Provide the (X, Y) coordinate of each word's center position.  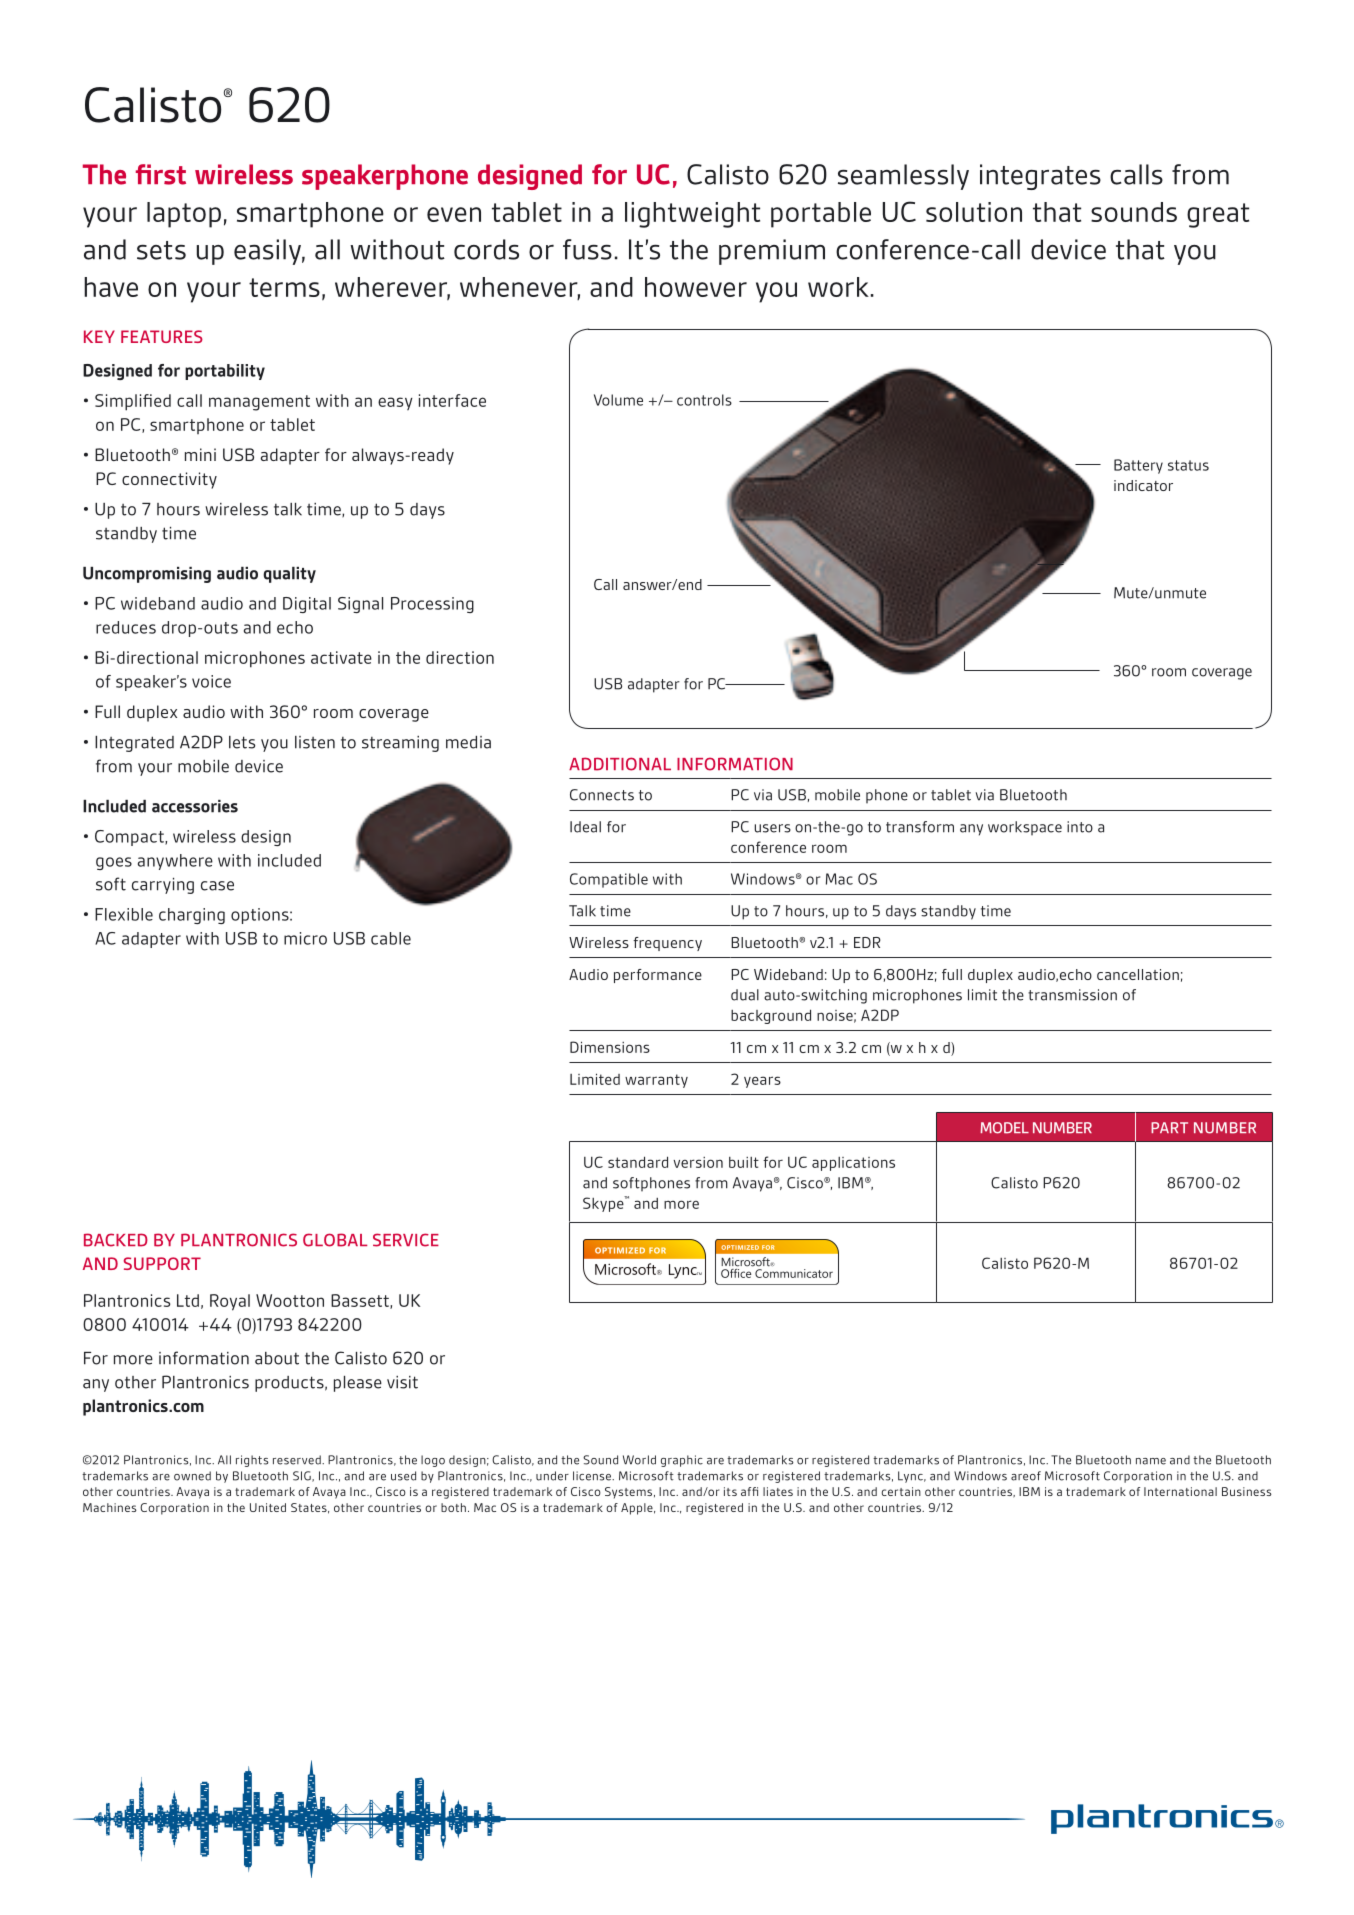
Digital (307, 605)
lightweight (692, 215)
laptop (184, 215)
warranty (656, 1081)
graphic (682, 1461)
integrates (1040, 177)
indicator (1143, 485)
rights (252, 1461)
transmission (1072, 995)
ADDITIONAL (620, 764)
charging (192, 916)
